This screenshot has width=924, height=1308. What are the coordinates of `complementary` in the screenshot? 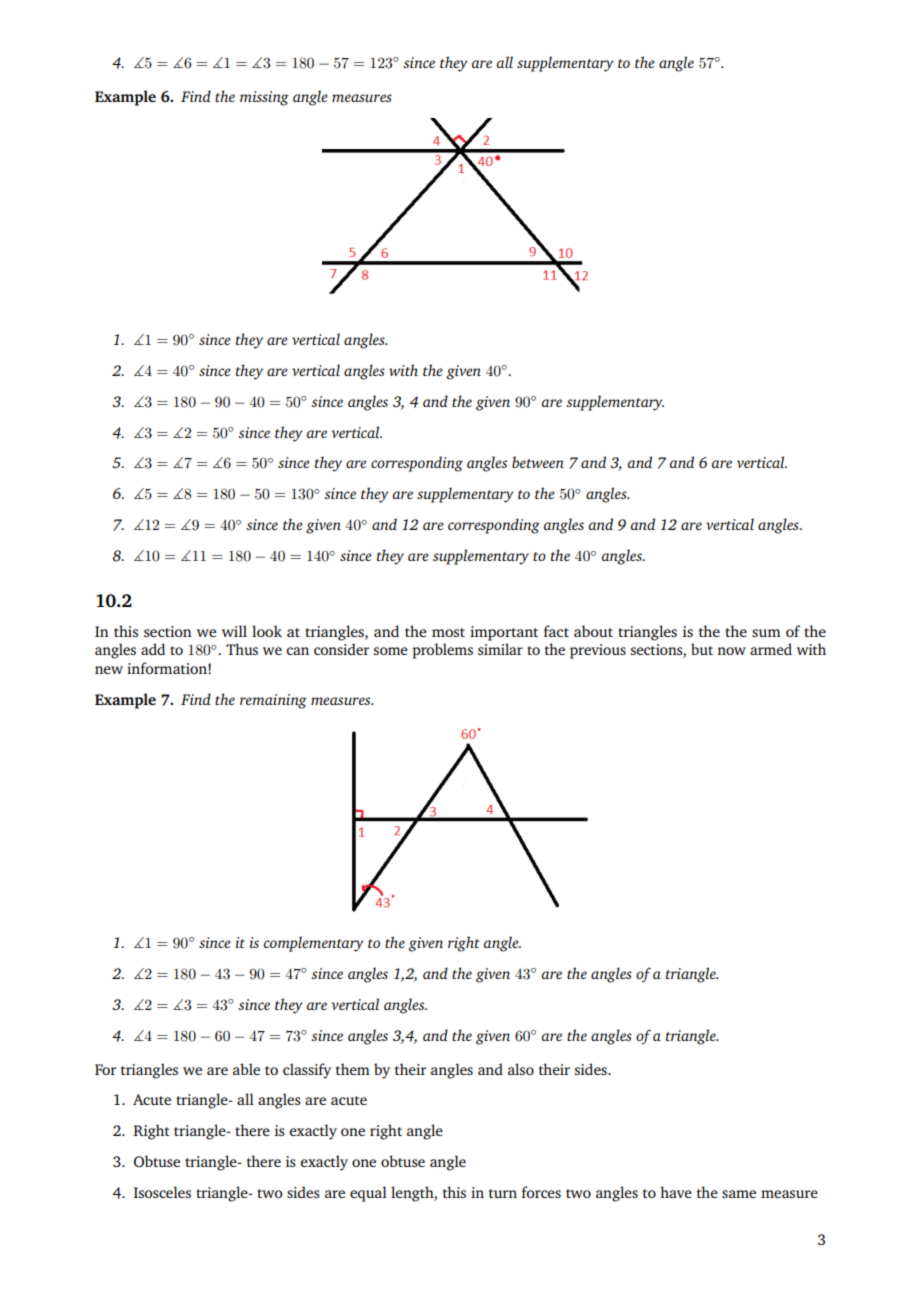 It's located at (314, 944).
